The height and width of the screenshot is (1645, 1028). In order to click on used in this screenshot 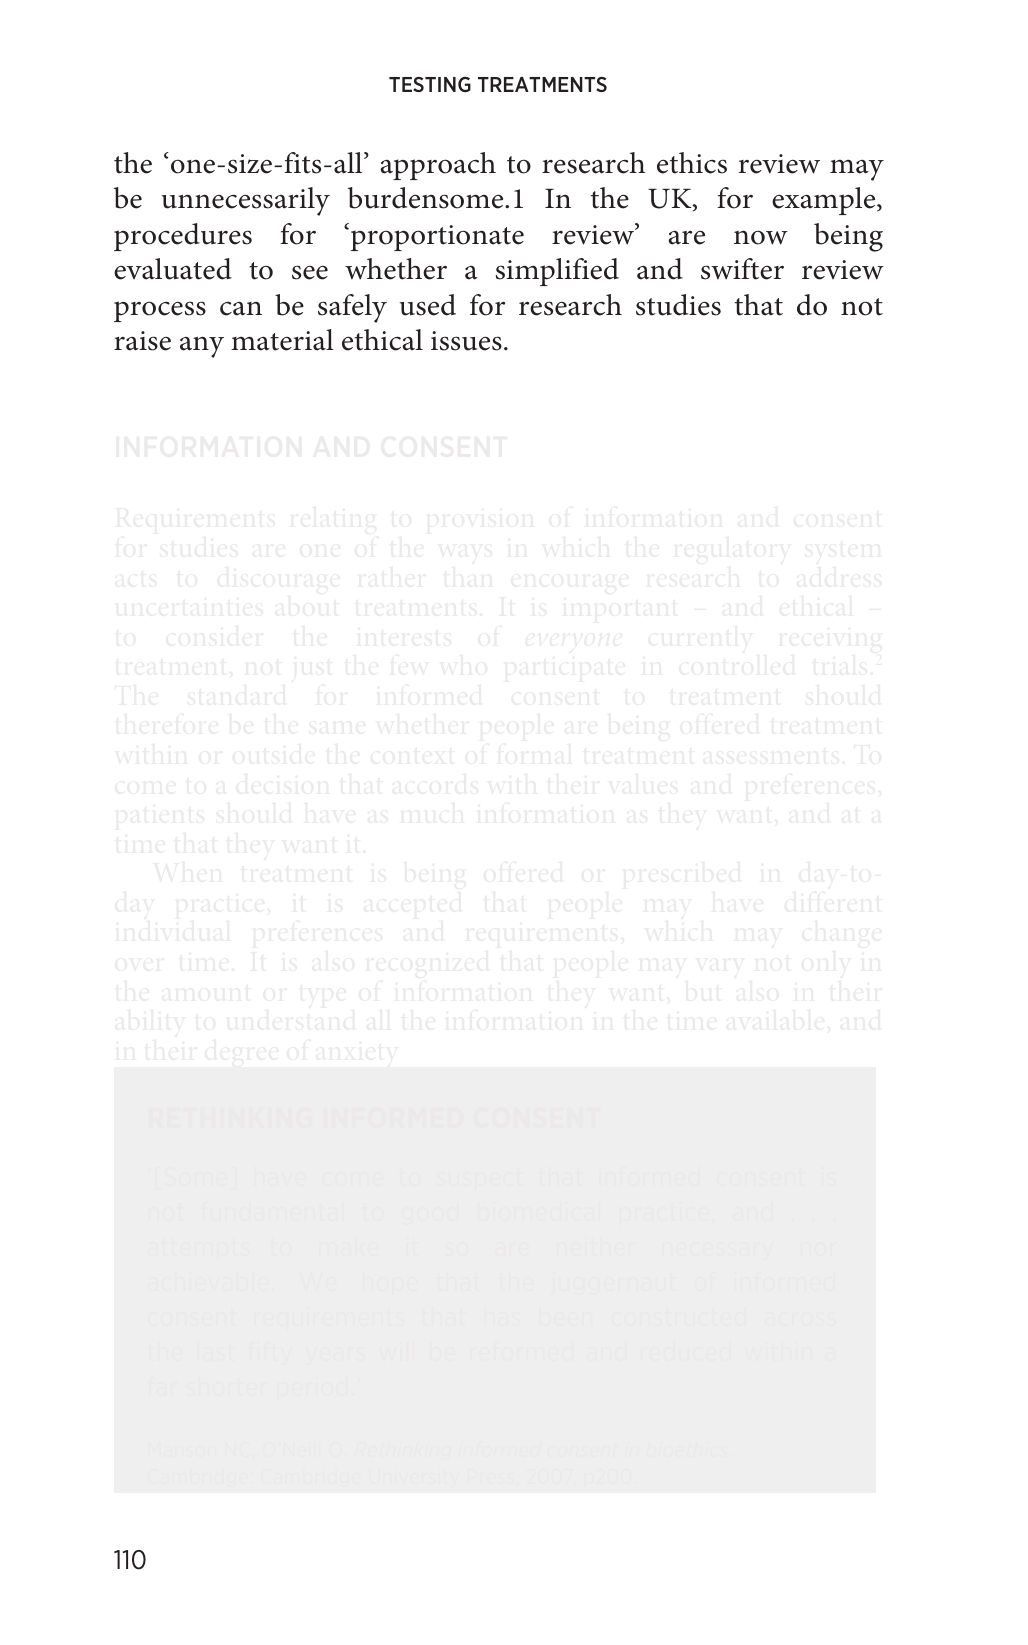, I will do `click(428, 305)`.
